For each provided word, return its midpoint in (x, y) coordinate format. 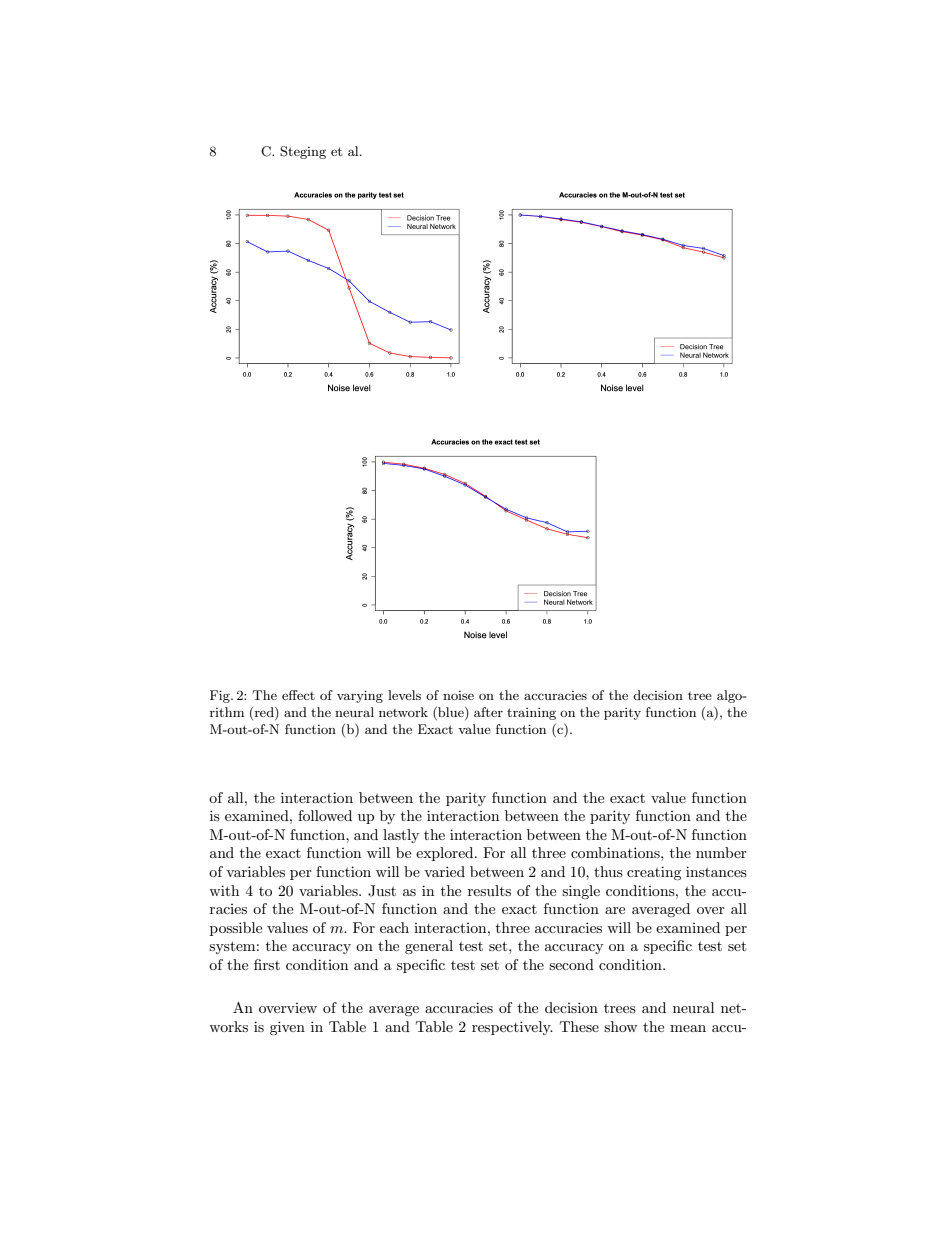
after (488, 712)
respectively (512, 1028)
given (287, 1028)
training (531, 714)
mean (688, 1028)
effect (298, 695)
